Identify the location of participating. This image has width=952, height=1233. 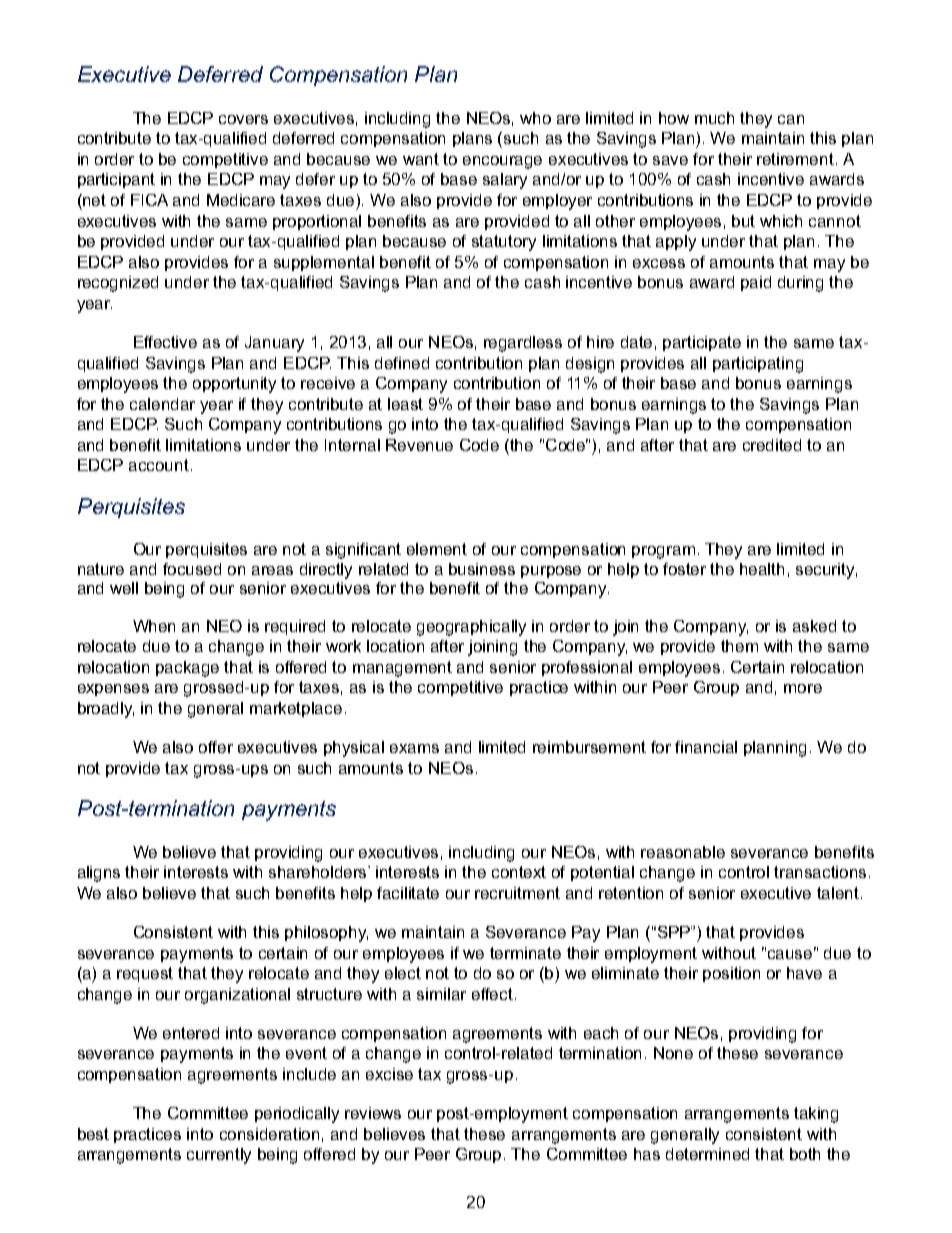
(758, 365).
